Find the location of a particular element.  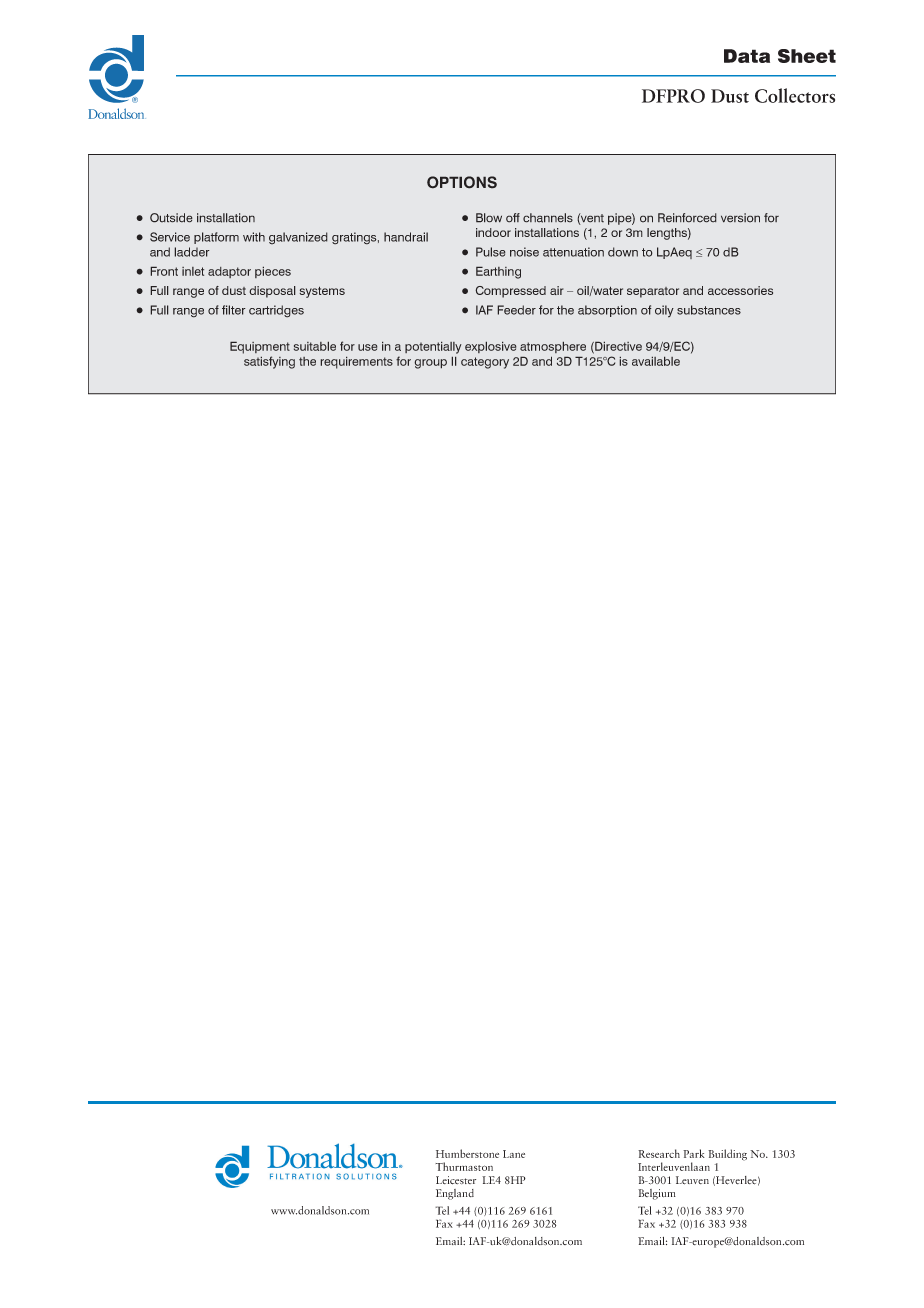

Leicester is located at coordinates (456, 1180).
